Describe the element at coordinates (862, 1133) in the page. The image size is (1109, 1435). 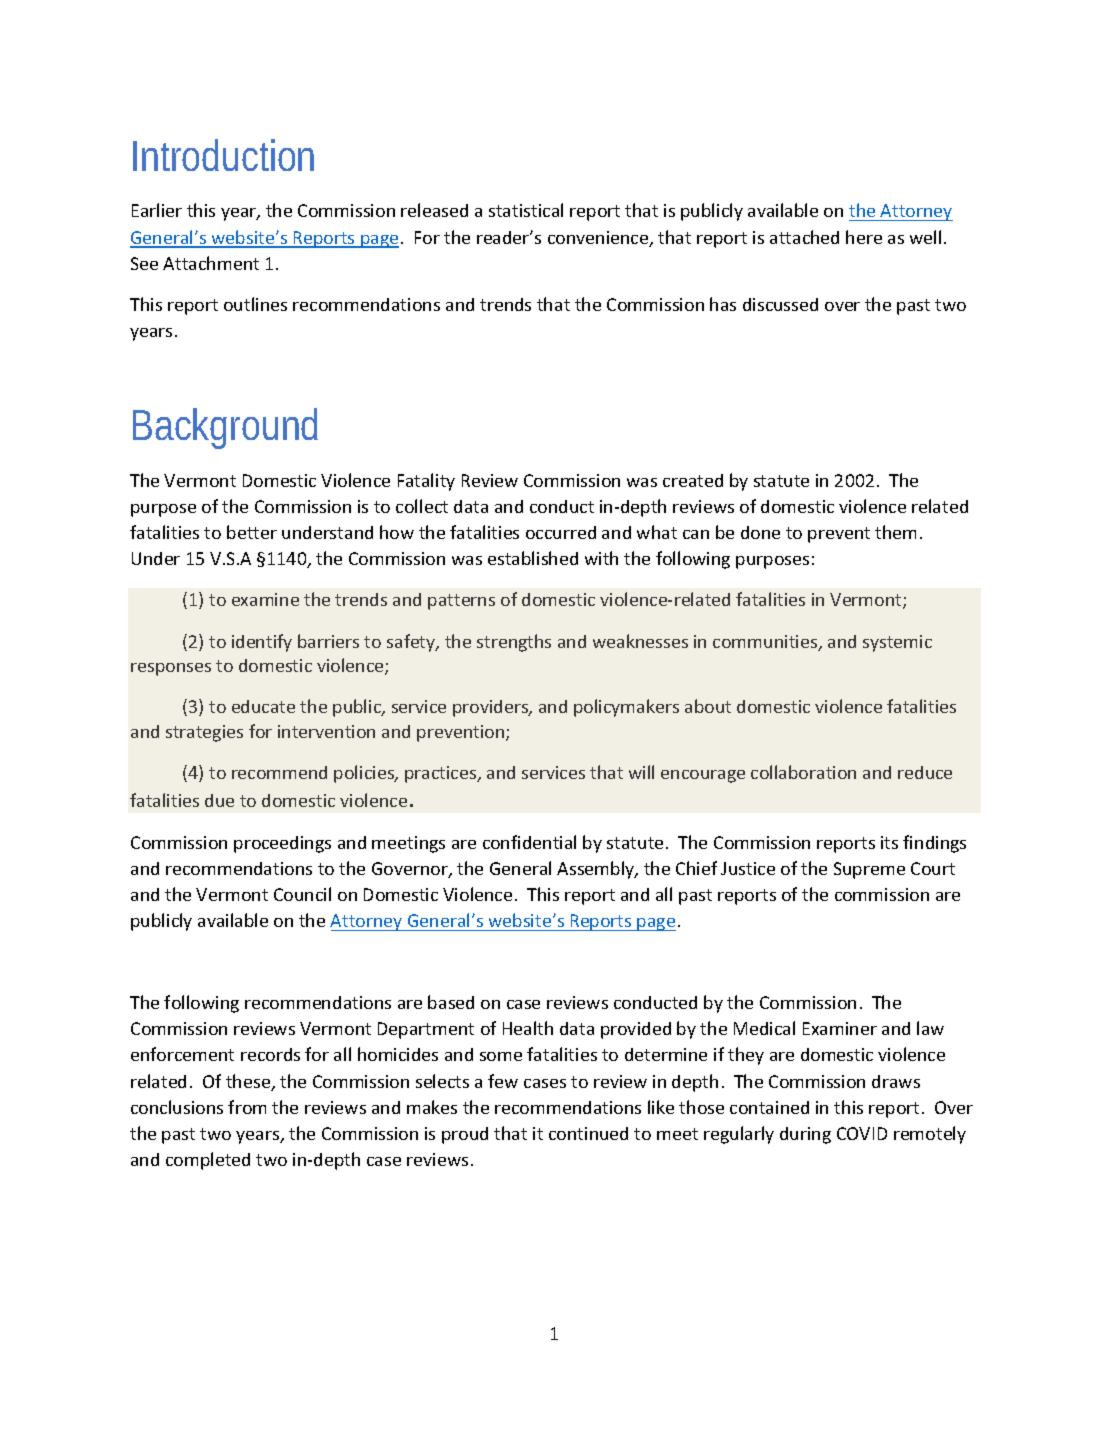
I see `COVID` at that location.
